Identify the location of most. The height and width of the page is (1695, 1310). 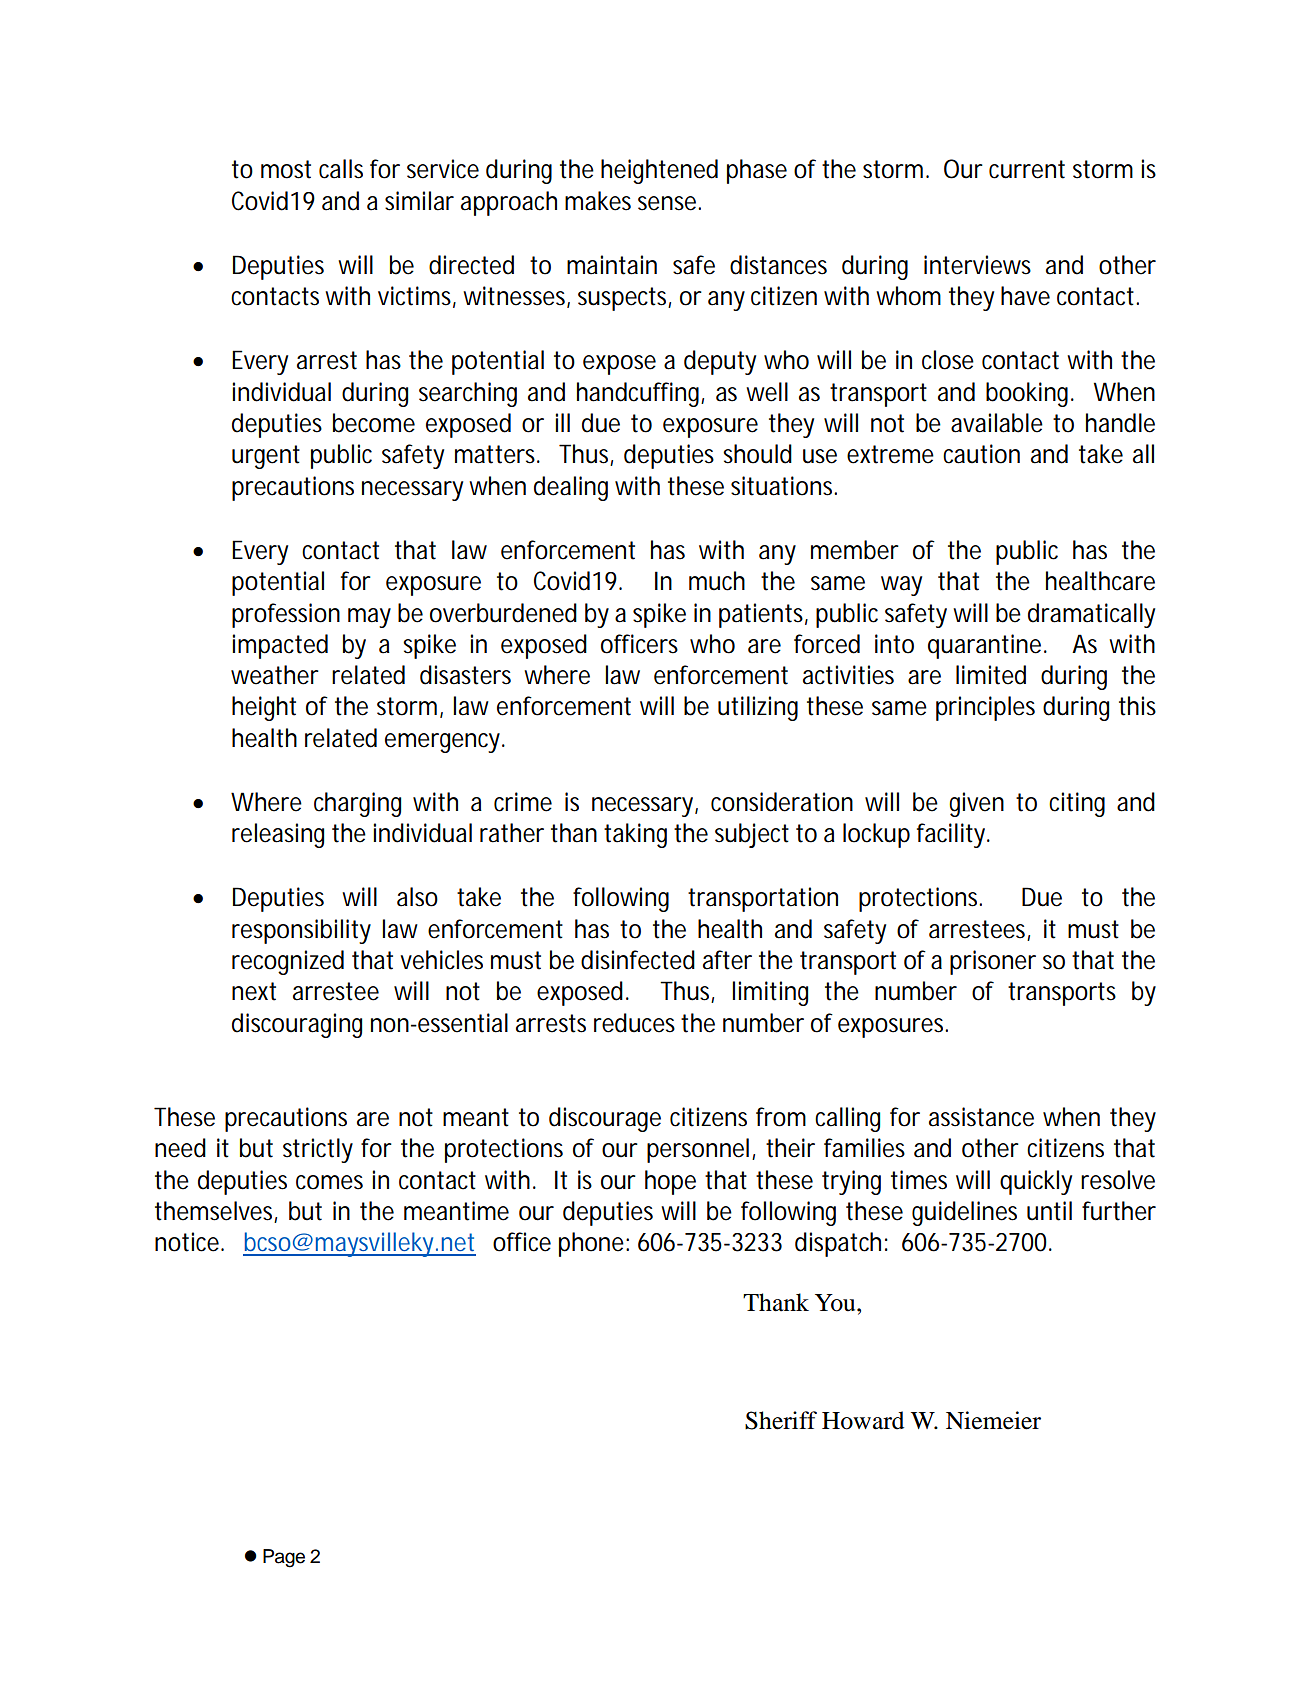
(286, 169).
